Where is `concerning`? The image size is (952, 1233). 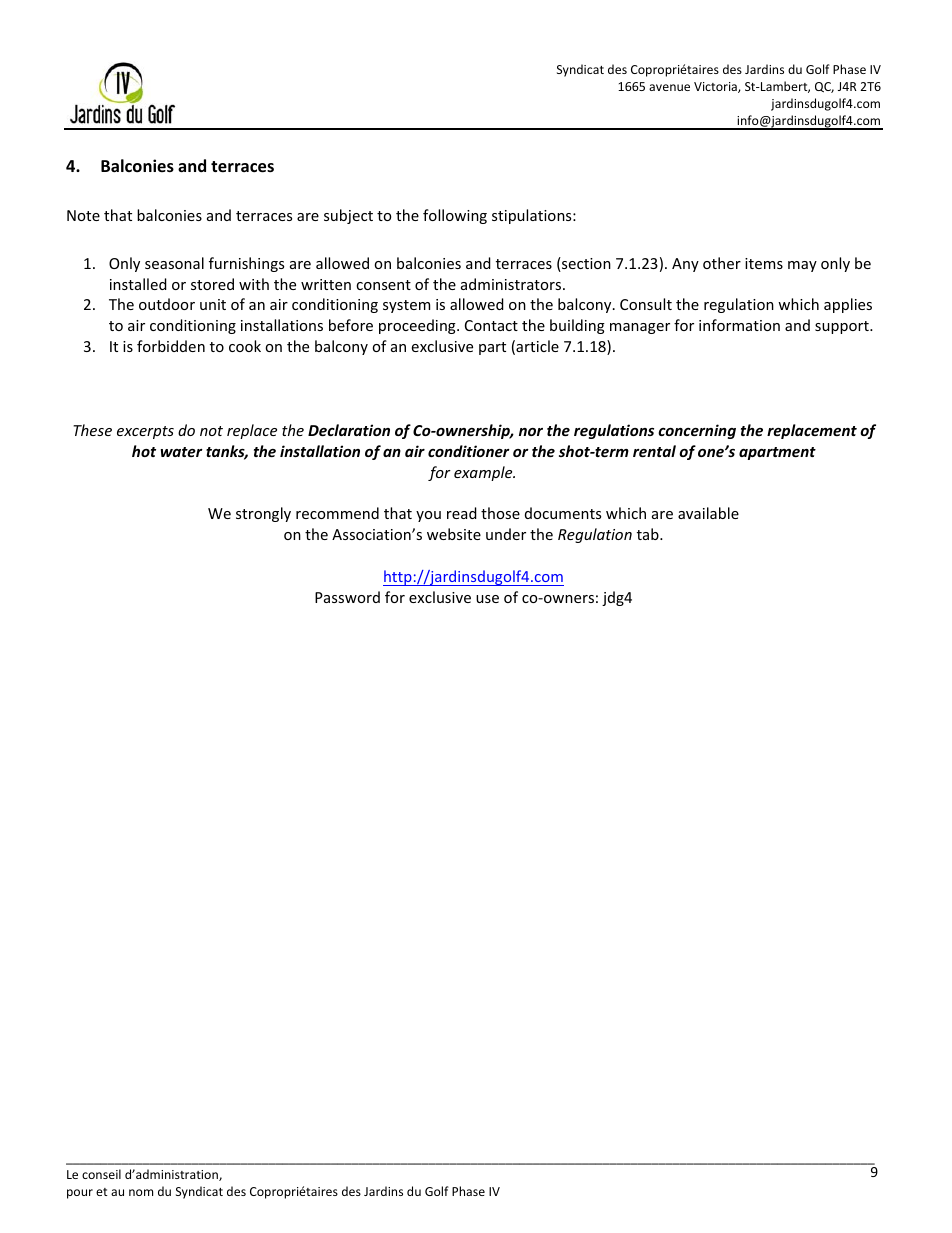 concerning is located at coordinates (697, 431).
